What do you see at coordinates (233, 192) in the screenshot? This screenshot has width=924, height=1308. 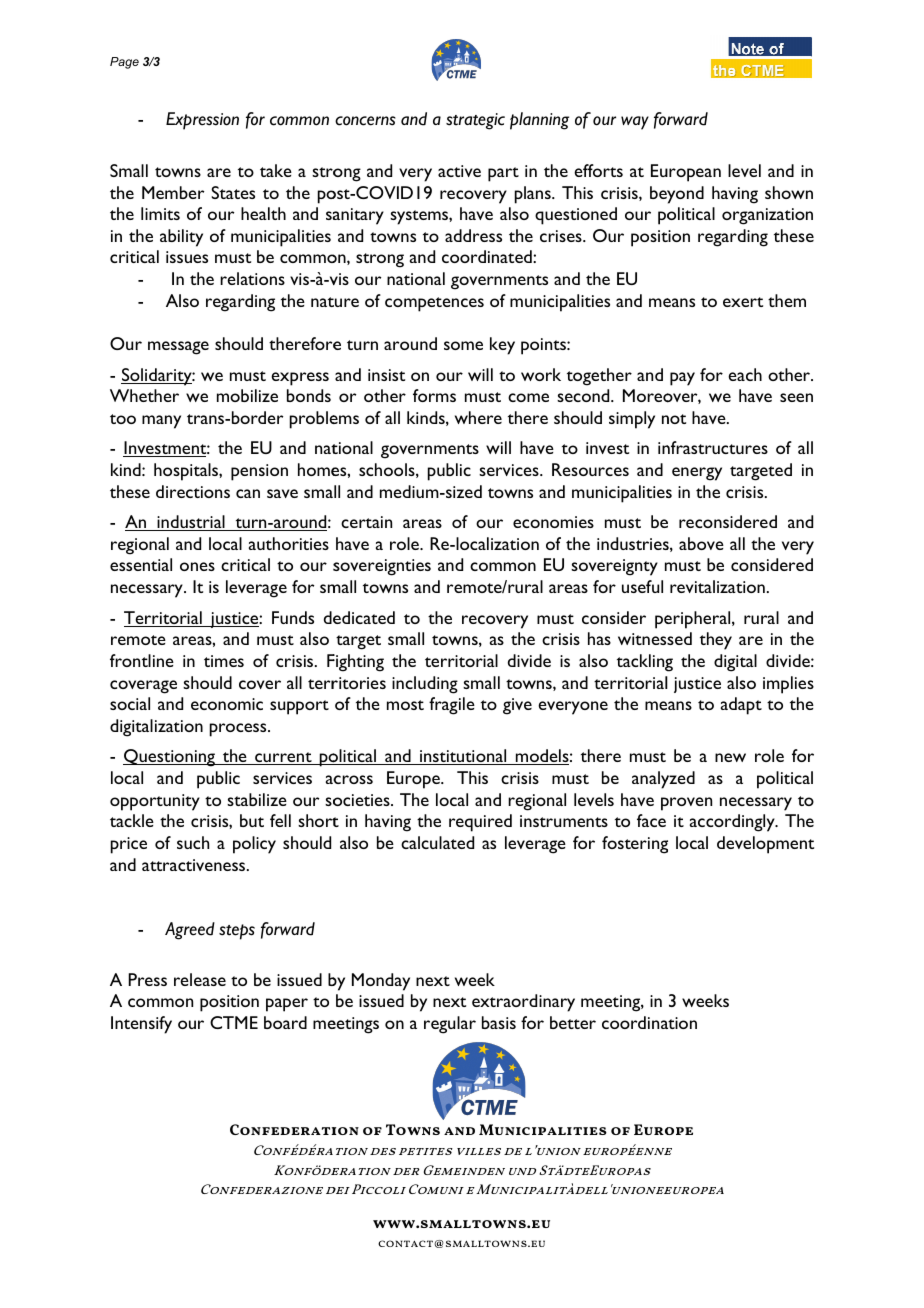 I see `States` at bounding box center [233, 192].
